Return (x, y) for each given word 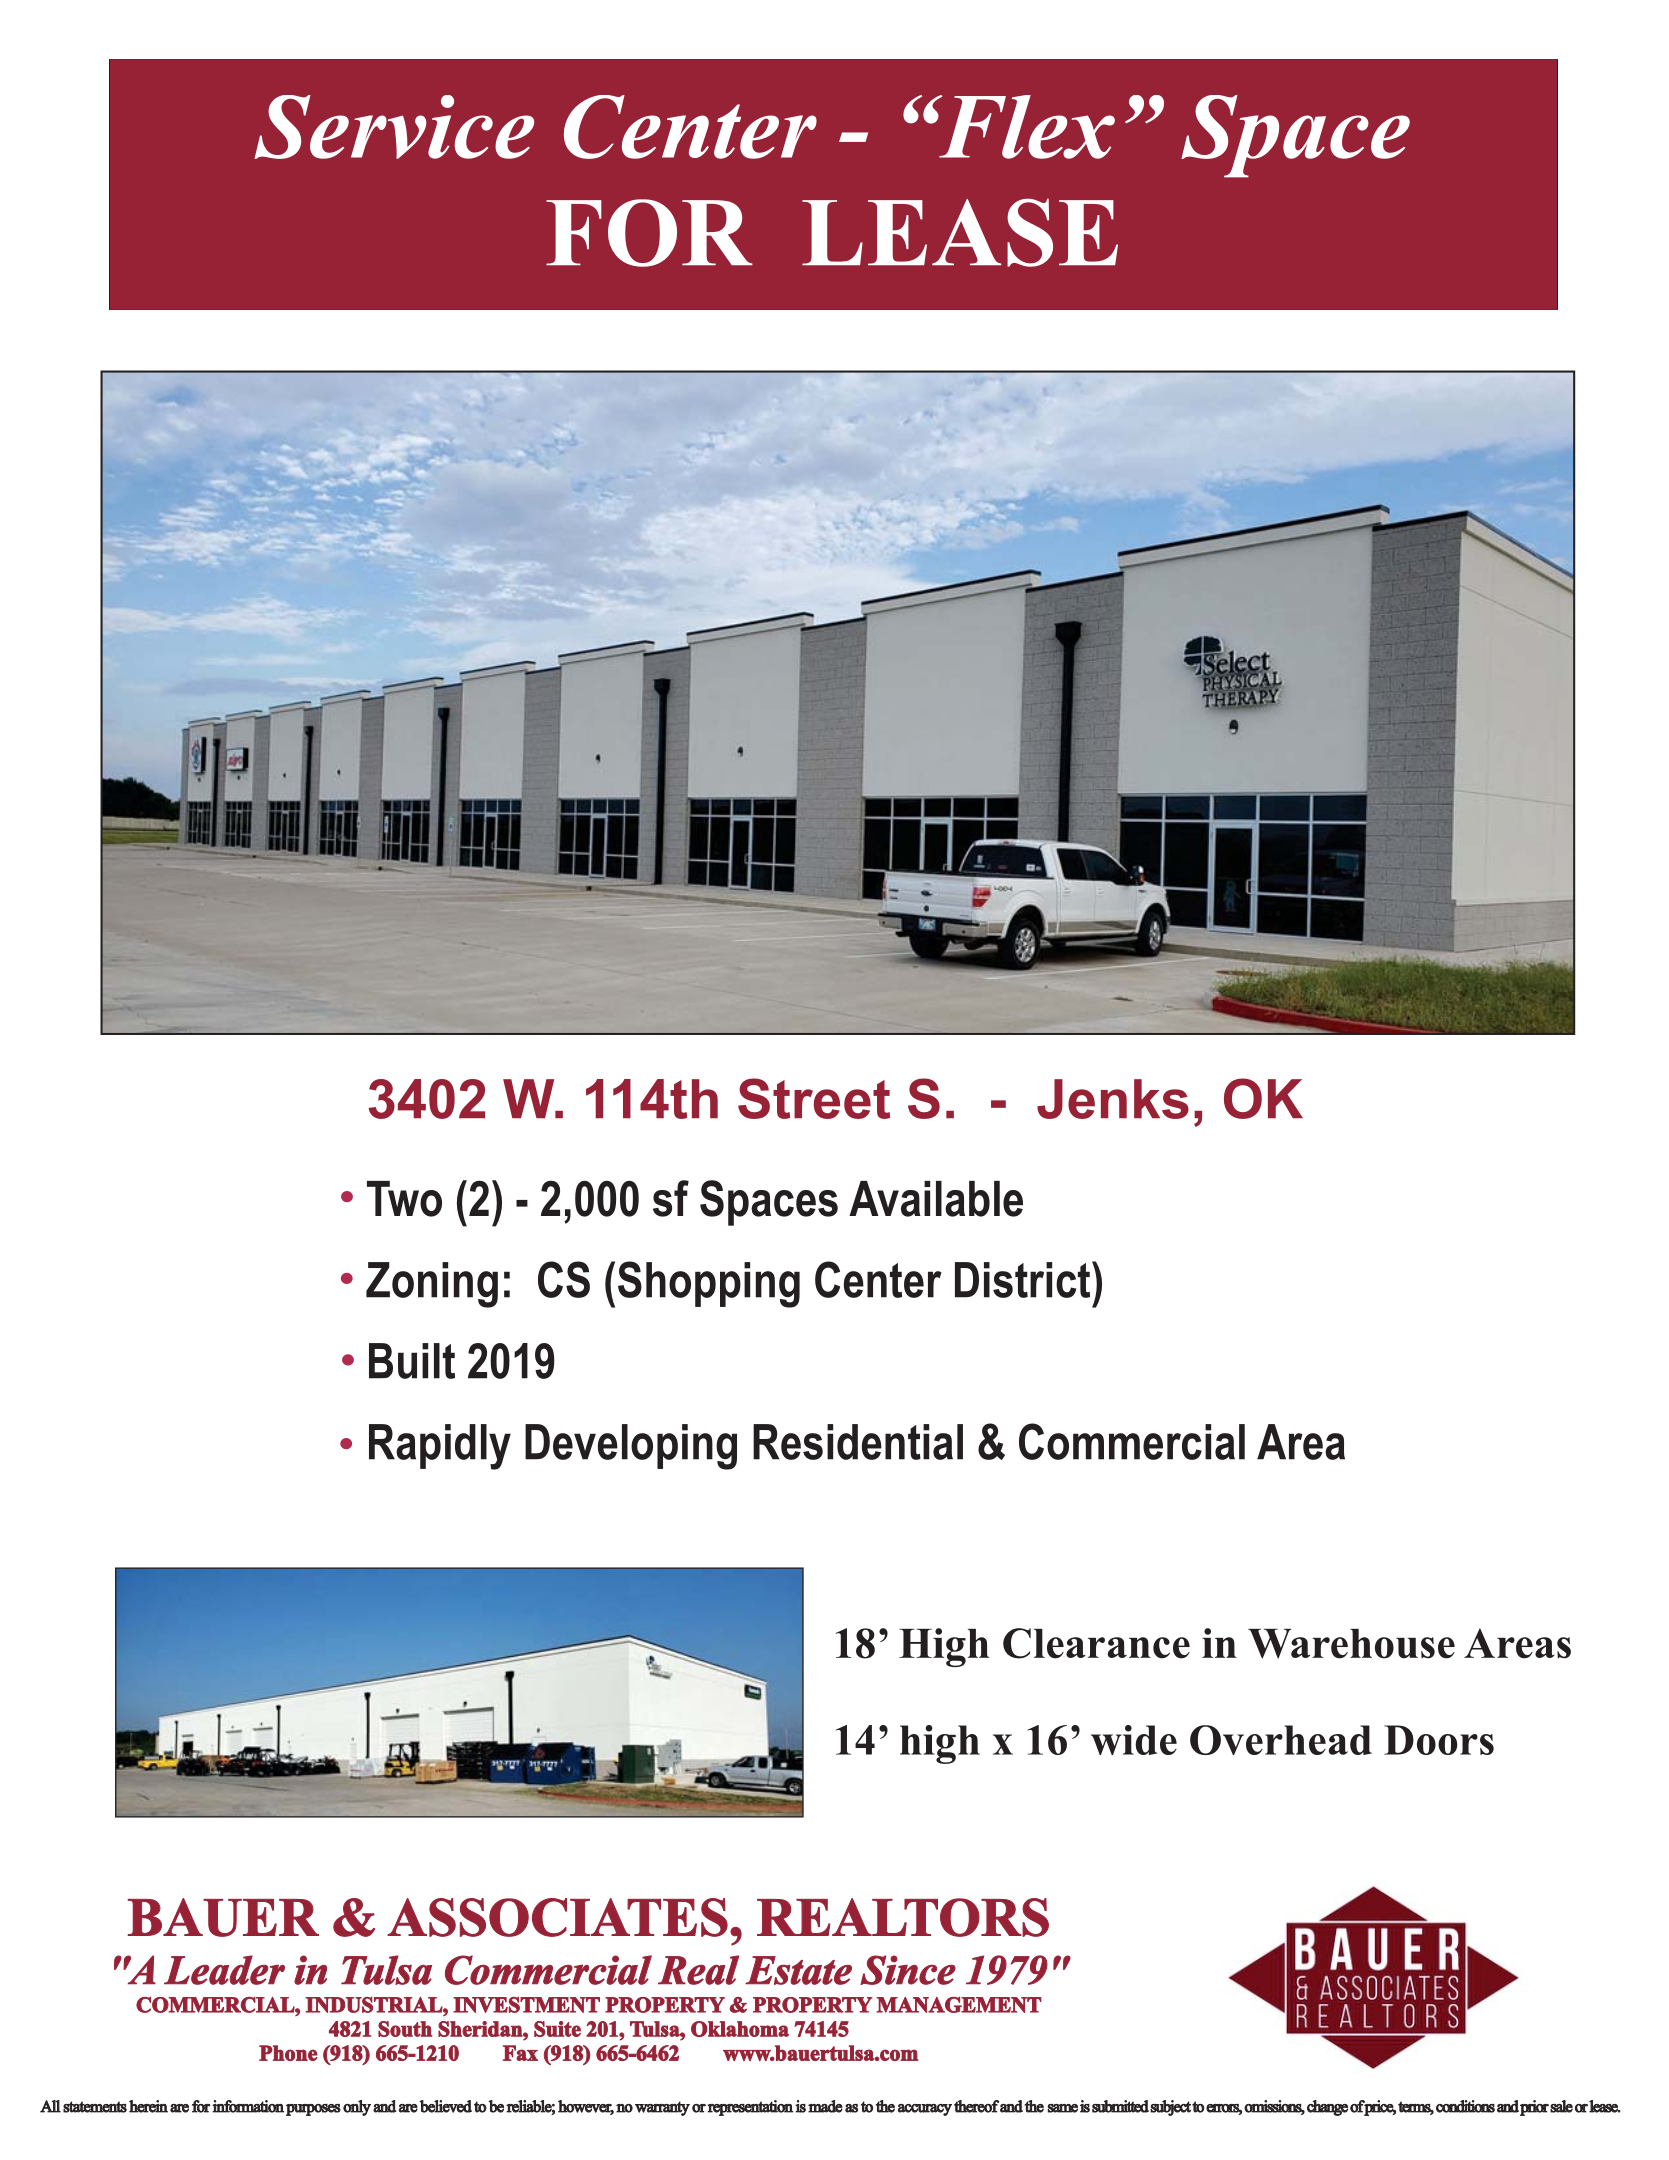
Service (394, 127)
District (1024, 1279)
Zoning (432, 1285)
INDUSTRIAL (374, 2005)
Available (936, 1199)
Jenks (1113, 1099)
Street (814, 1098)
